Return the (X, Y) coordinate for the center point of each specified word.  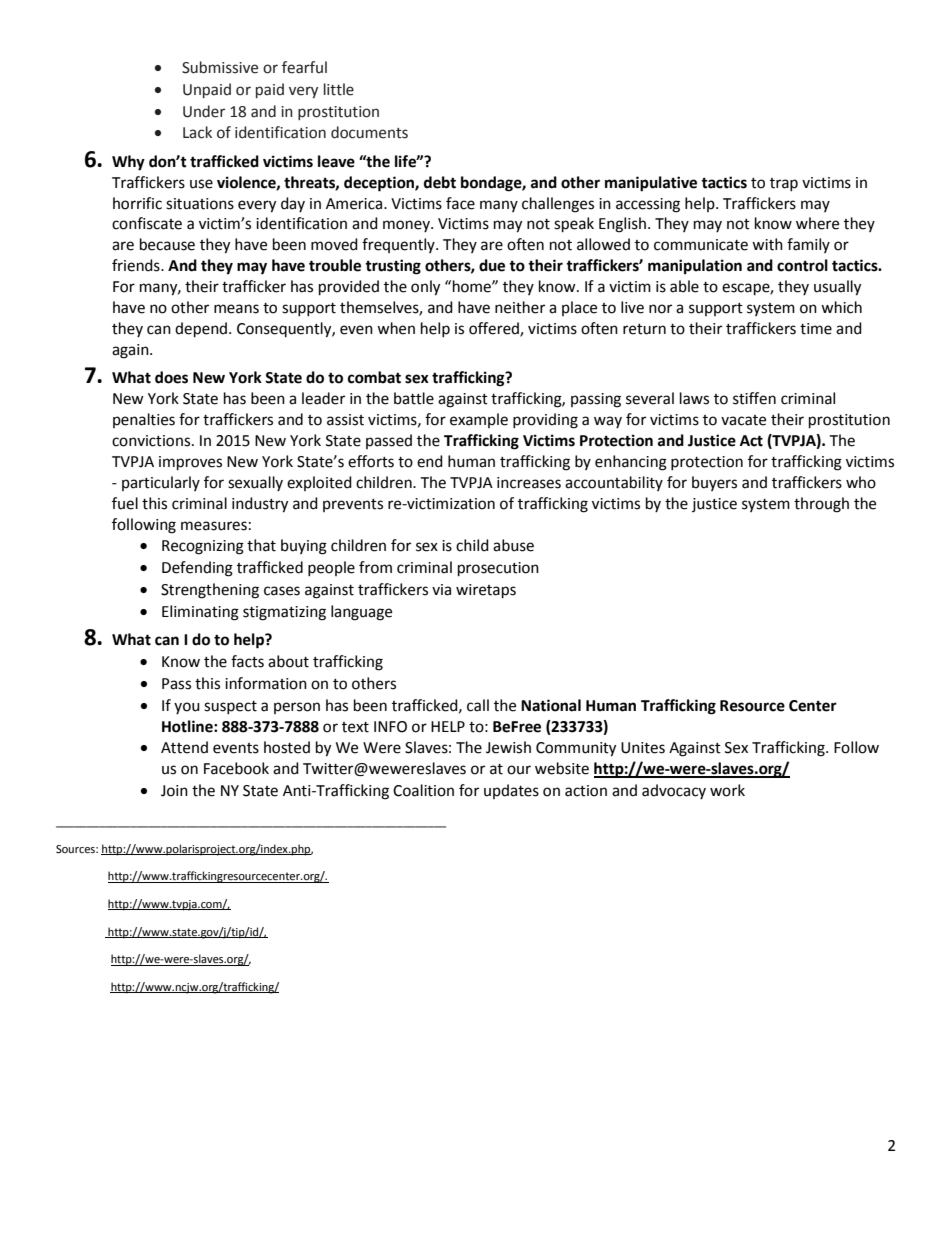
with (767, 244)
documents (369, 132)
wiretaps (486, 591)
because (167, 244)
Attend (184, 747)
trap (784, 184)
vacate (743, 420)
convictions (152, 441)
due (492, 265)
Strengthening (210, 591)
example (479, 420)
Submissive (220, 67)
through (821, 505)
